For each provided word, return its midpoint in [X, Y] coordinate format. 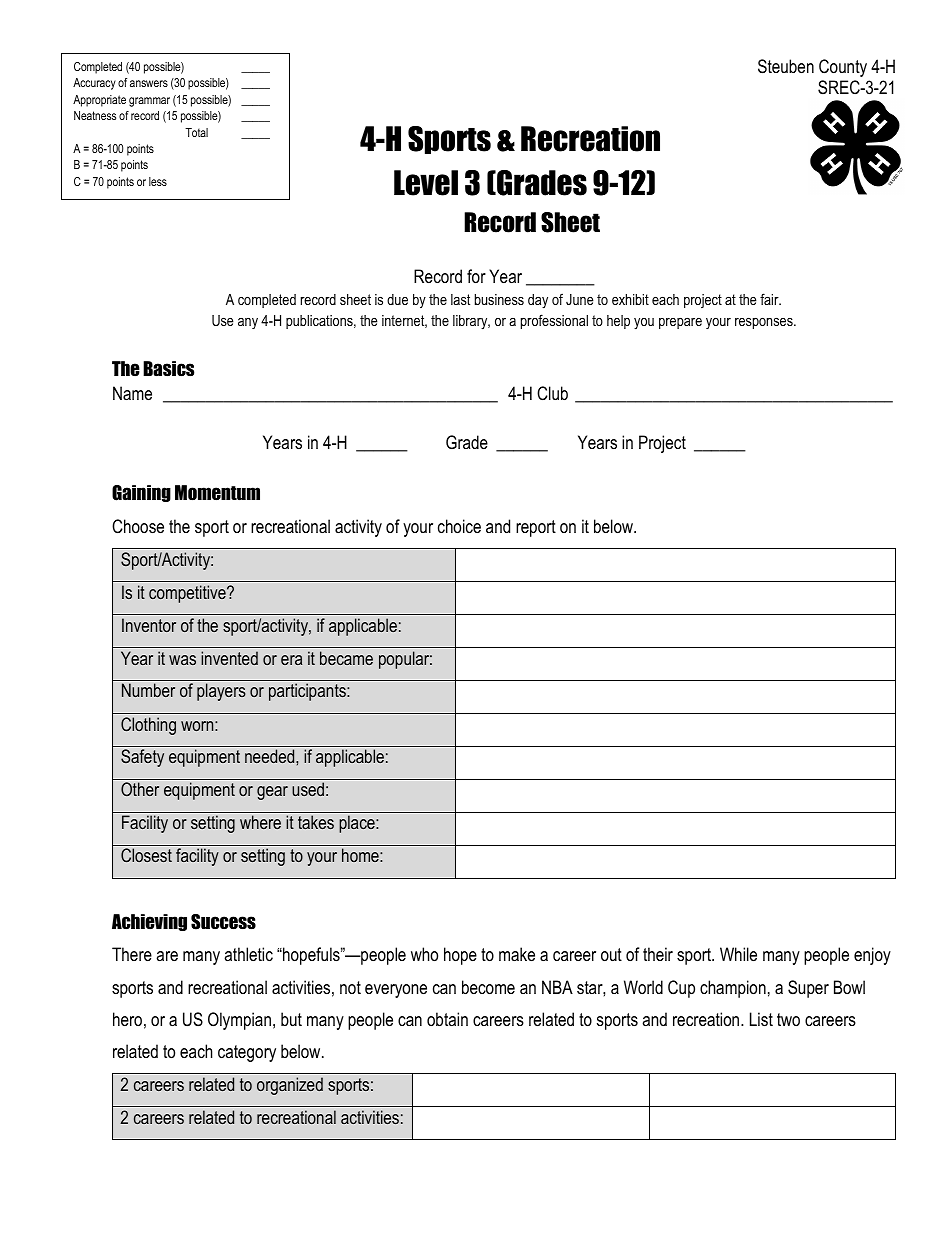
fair [770, 299]
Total [196, 132]
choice [459, 526]
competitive [188, 594]
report [536, 528]
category [247, 1053]
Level [426, 183]
